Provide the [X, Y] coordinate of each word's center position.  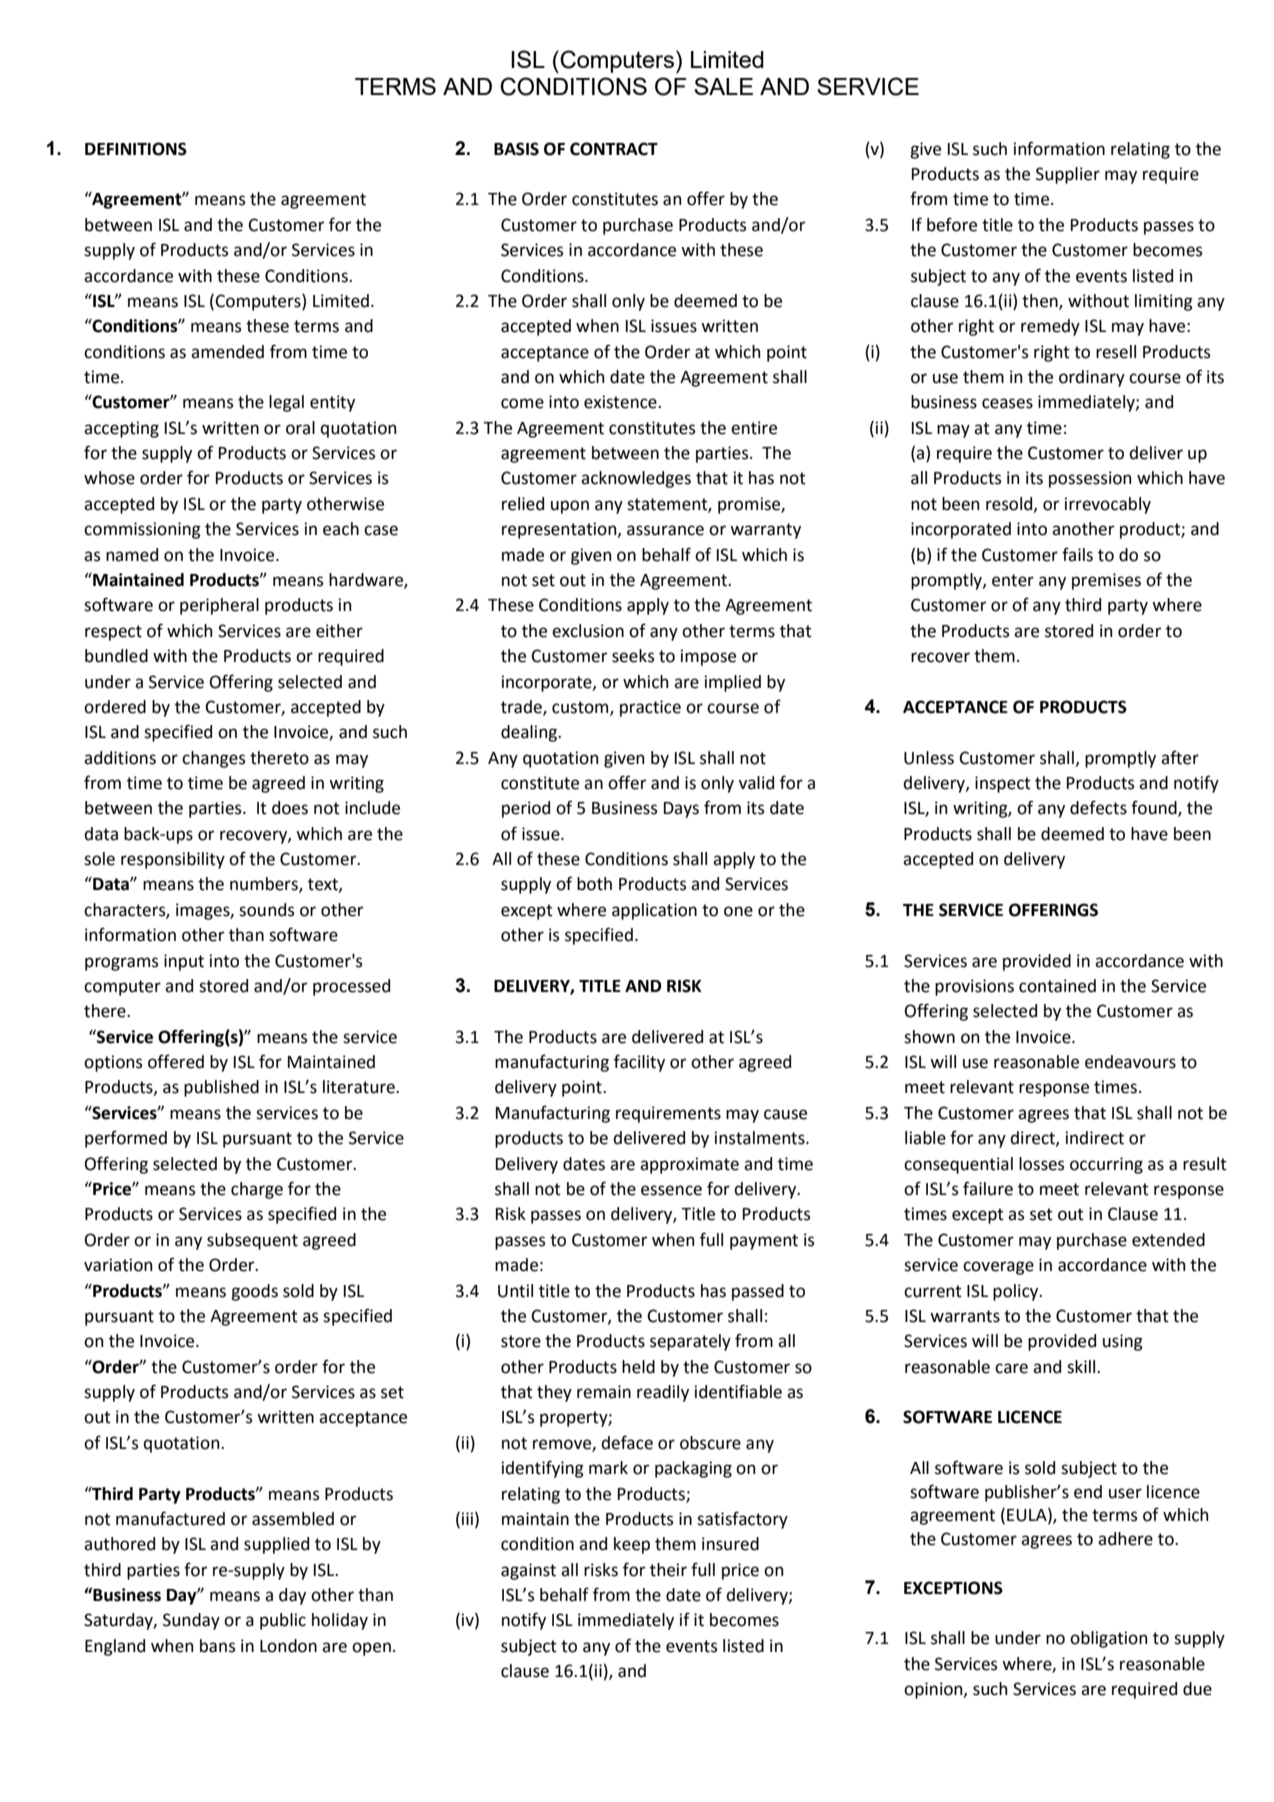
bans [217, 1646]
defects [1098, 807]
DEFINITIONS [136, 149]
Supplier [1068, 175]
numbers [265, 885]
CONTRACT [614, 149]
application [654, 911]
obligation [1109, 1639]
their [668, 1570]
